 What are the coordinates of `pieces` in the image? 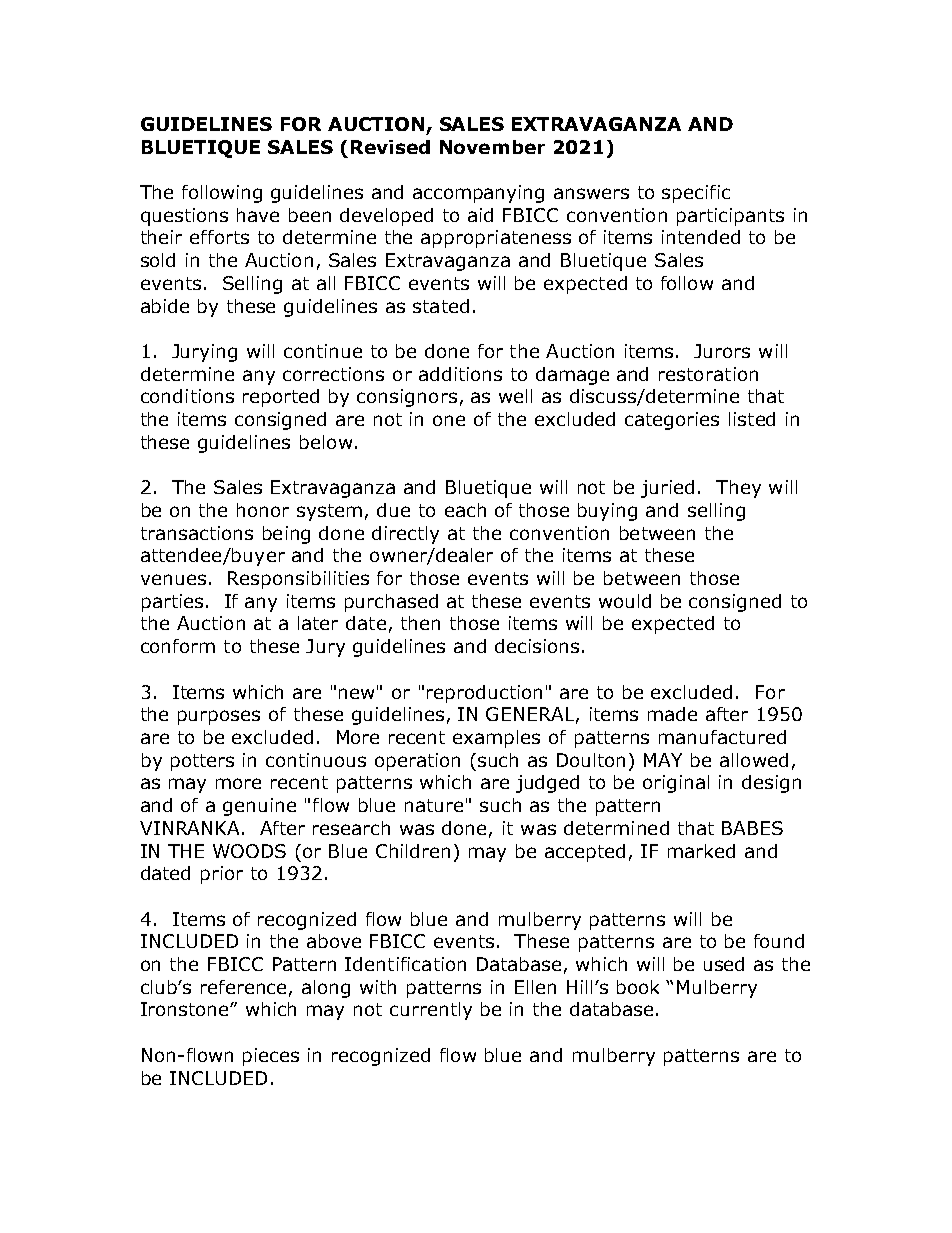 It's located at (271, 1057).
